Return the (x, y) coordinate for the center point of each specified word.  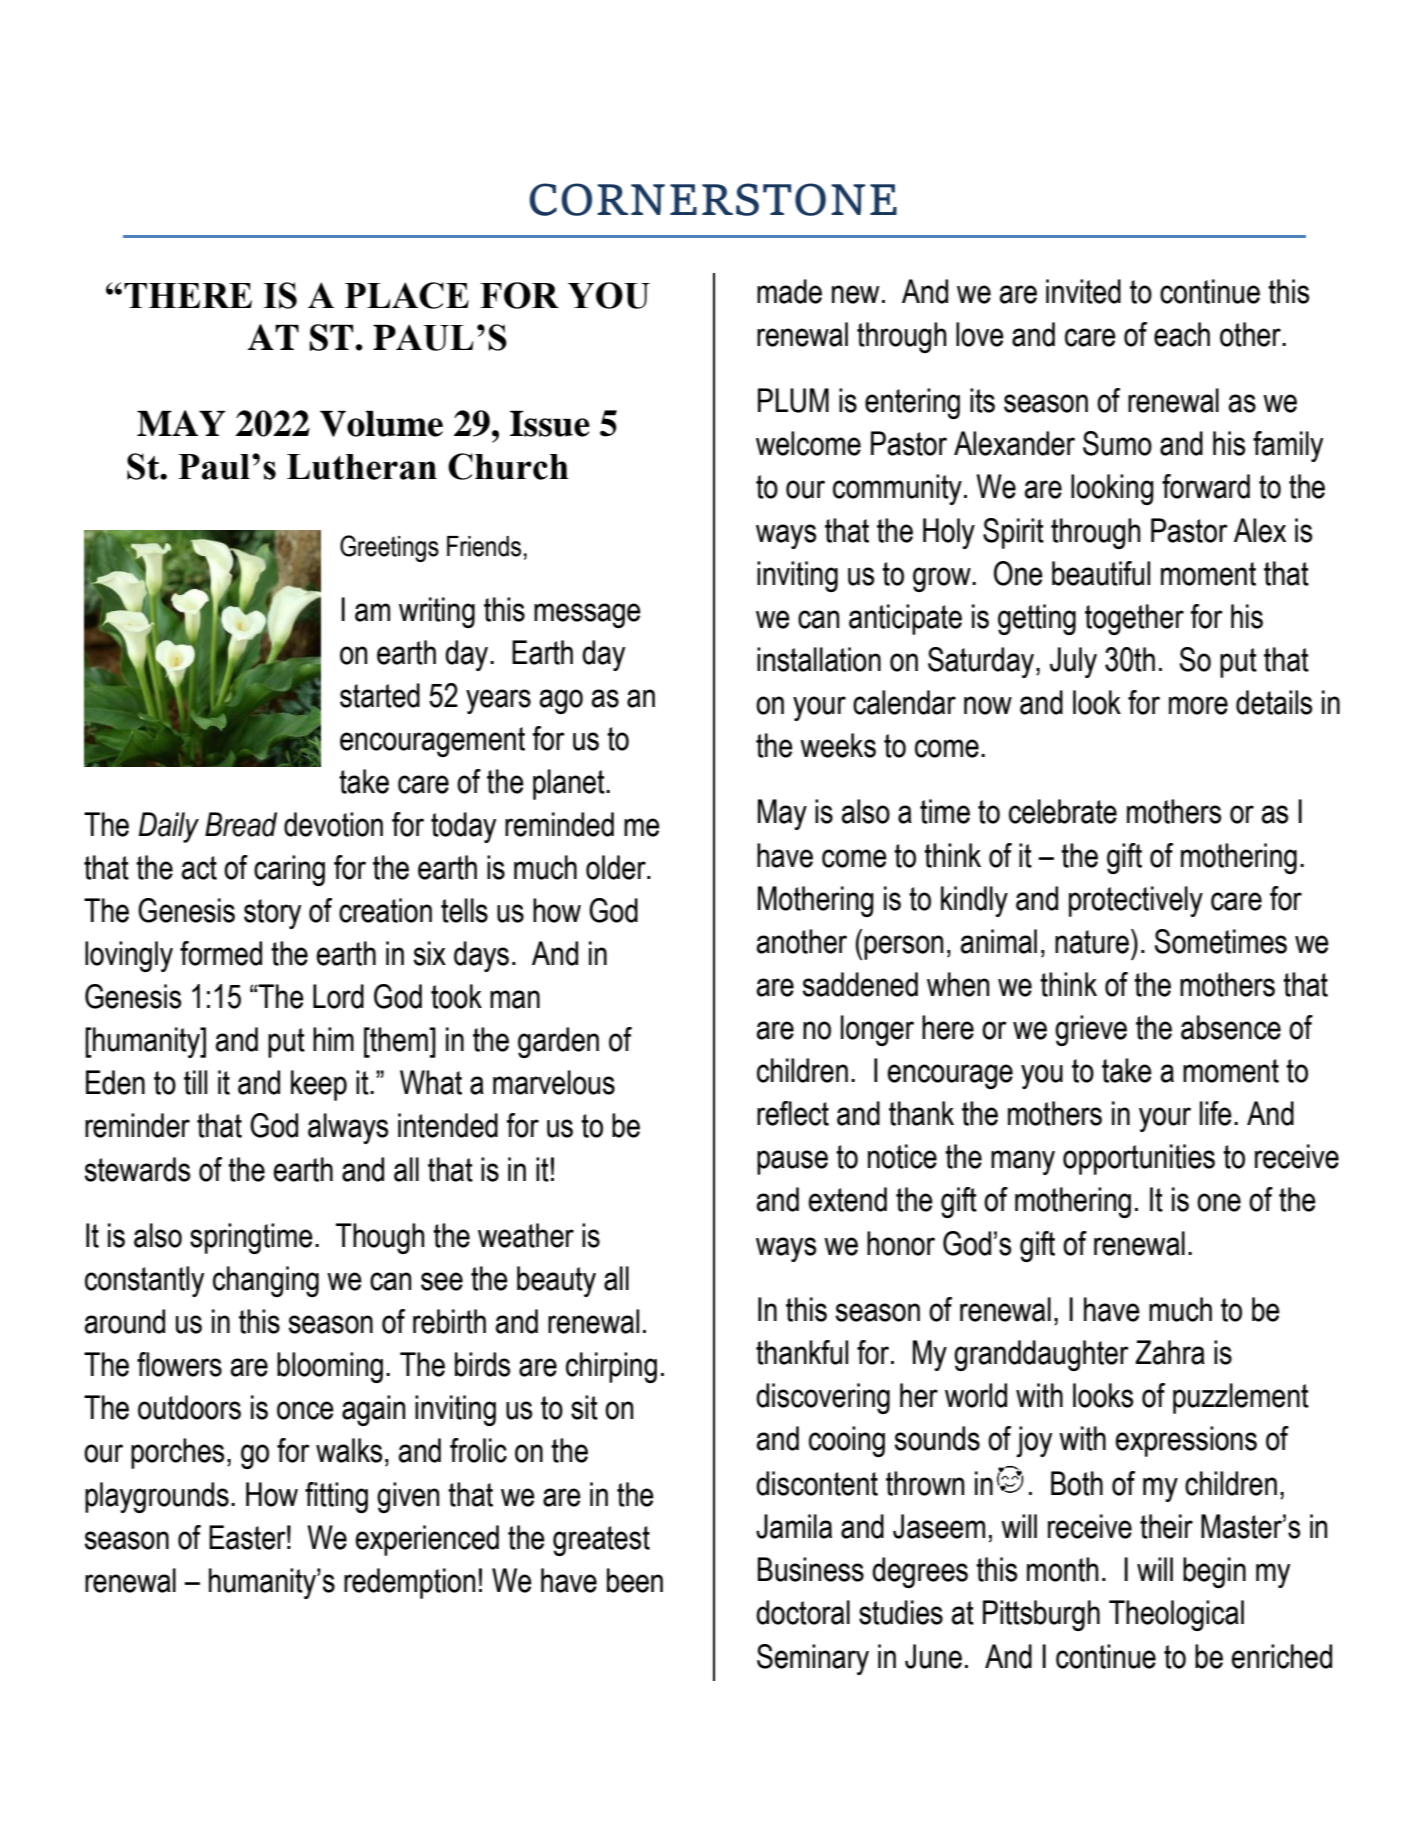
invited (1083, 291)
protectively (1136, 901)
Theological (1176, 1615)
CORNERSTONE (713, 199)
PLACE (407, 295)
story (272, 914)
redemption (409, 1583)
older (617, 867)
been (635, 1580)
